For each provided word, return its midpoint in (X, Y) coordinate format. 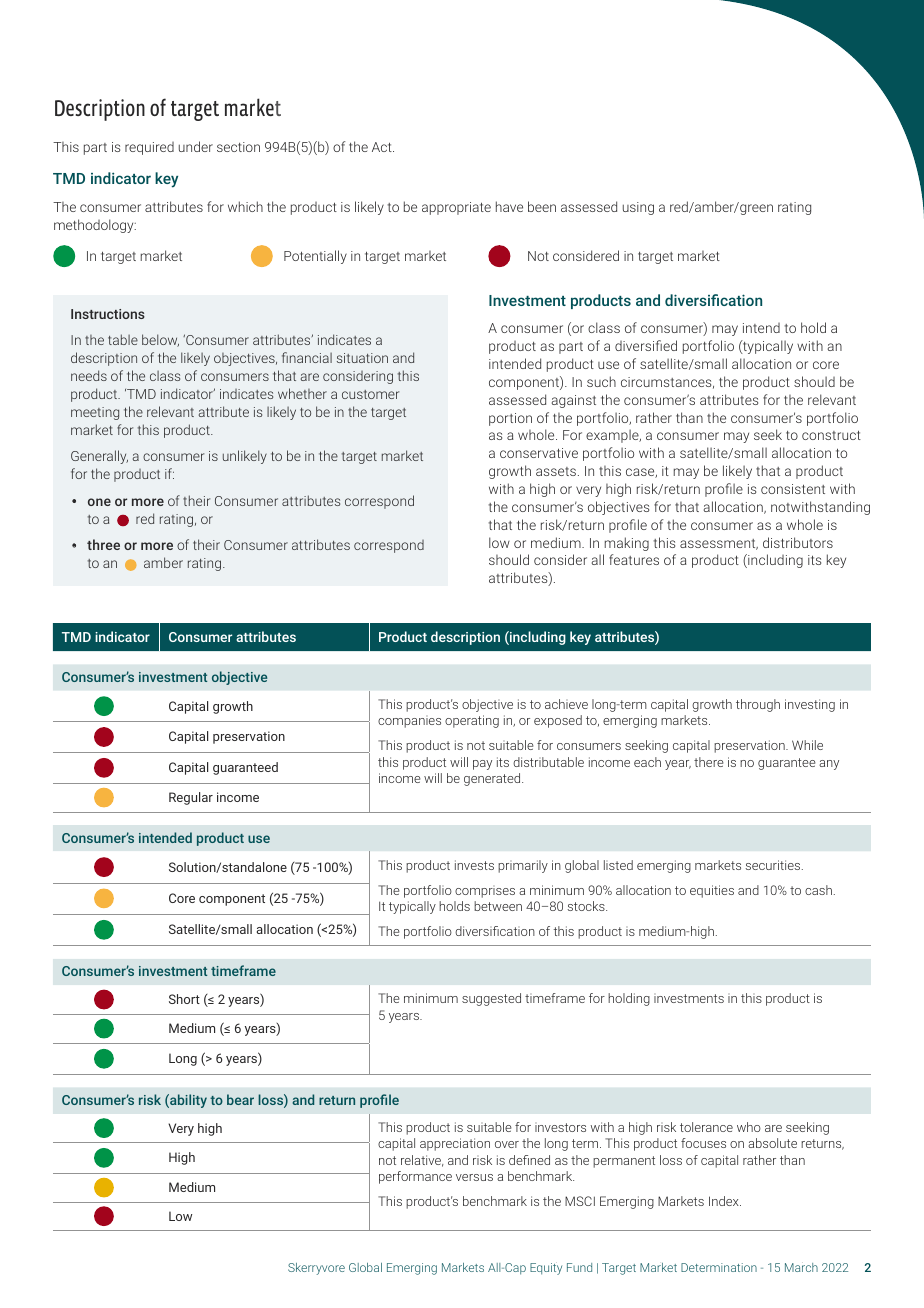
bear (240, 1099)
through (758, 705)
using (638, 208)
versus (474, 1177)
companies (409, 723)
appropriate (456, 208)
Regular (191, 798)
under (196, 146)
